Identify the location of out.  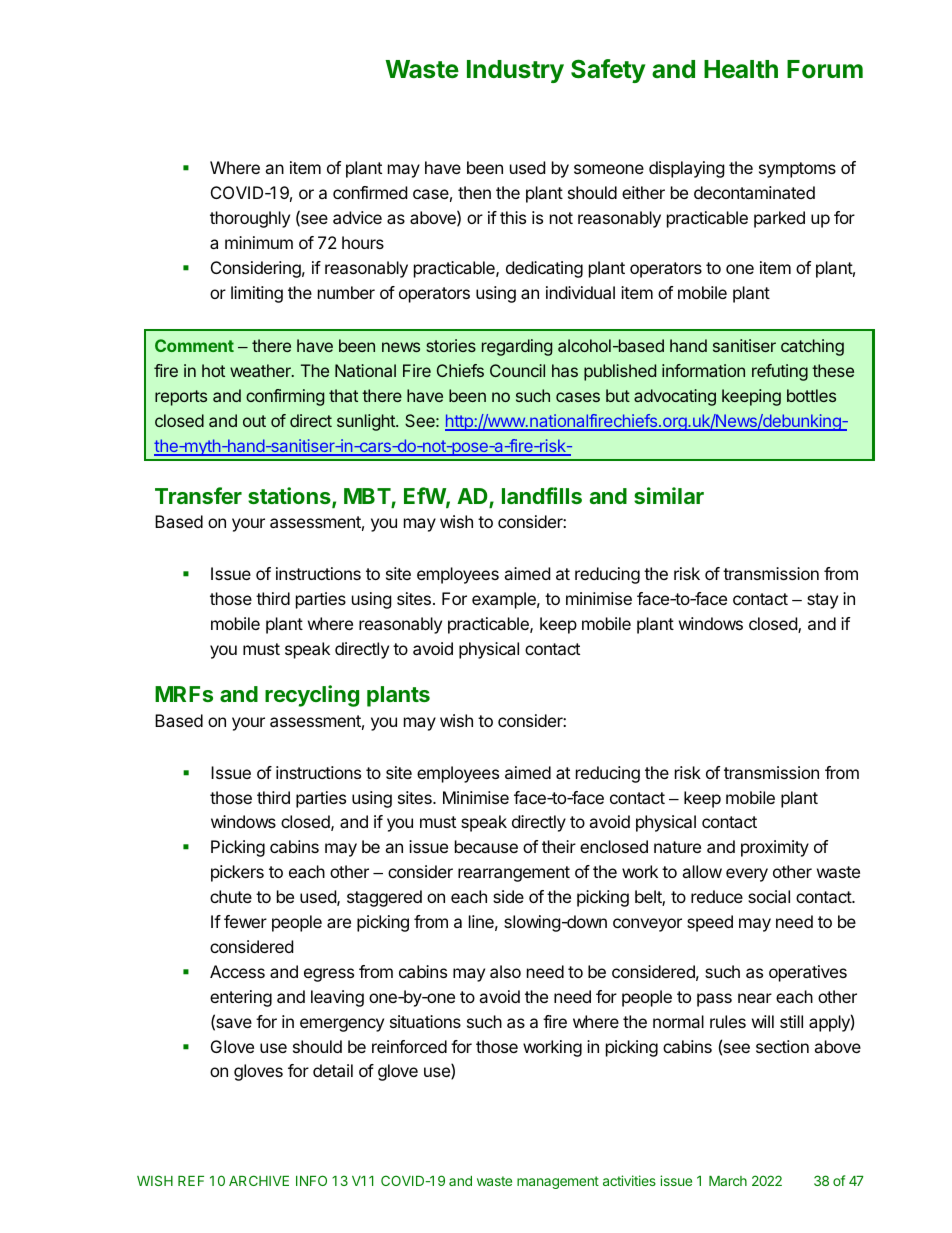
(254, 421).
